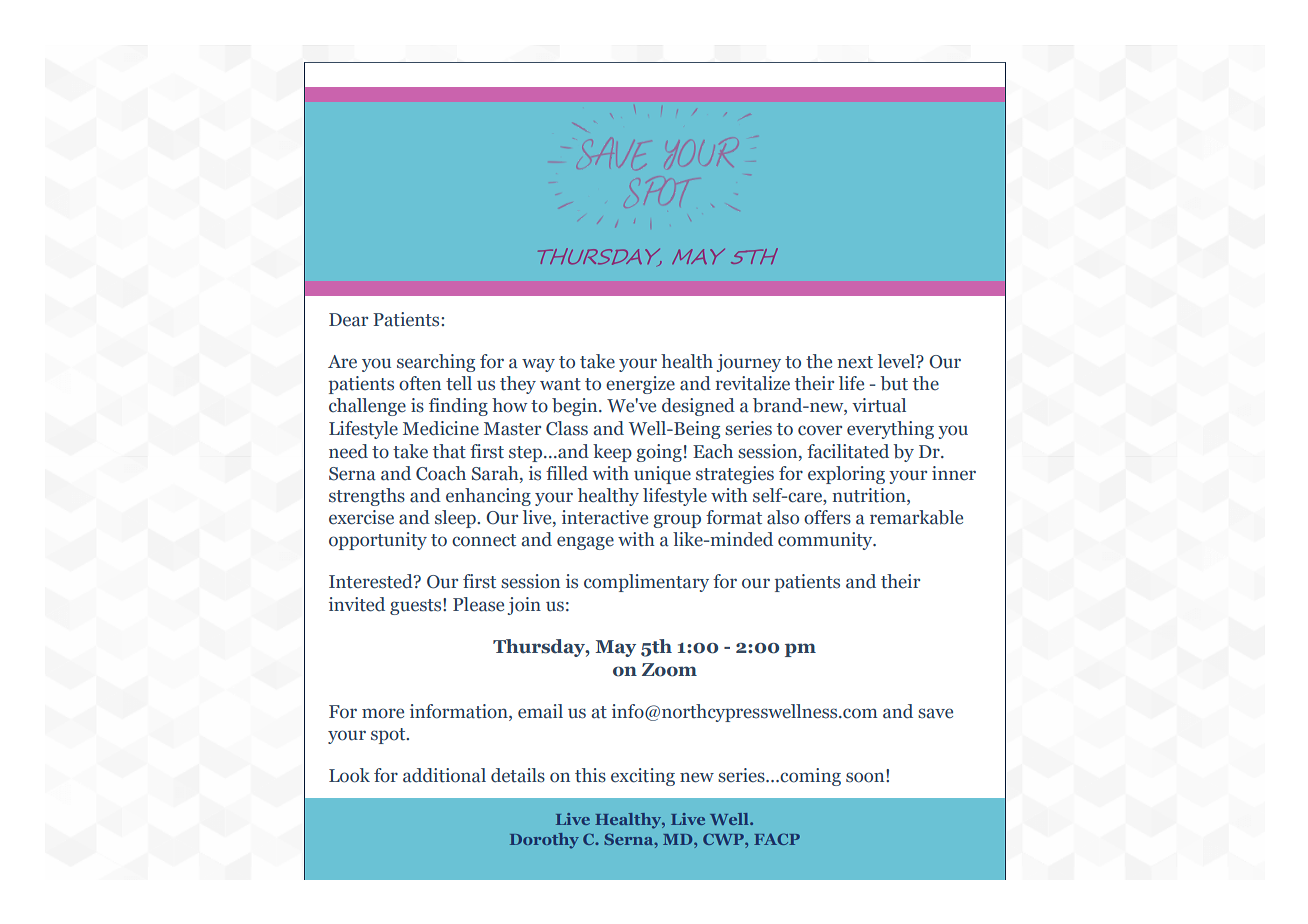 This document has width=1308, height=924. I want to click on remarkable, so click(916, 517).
